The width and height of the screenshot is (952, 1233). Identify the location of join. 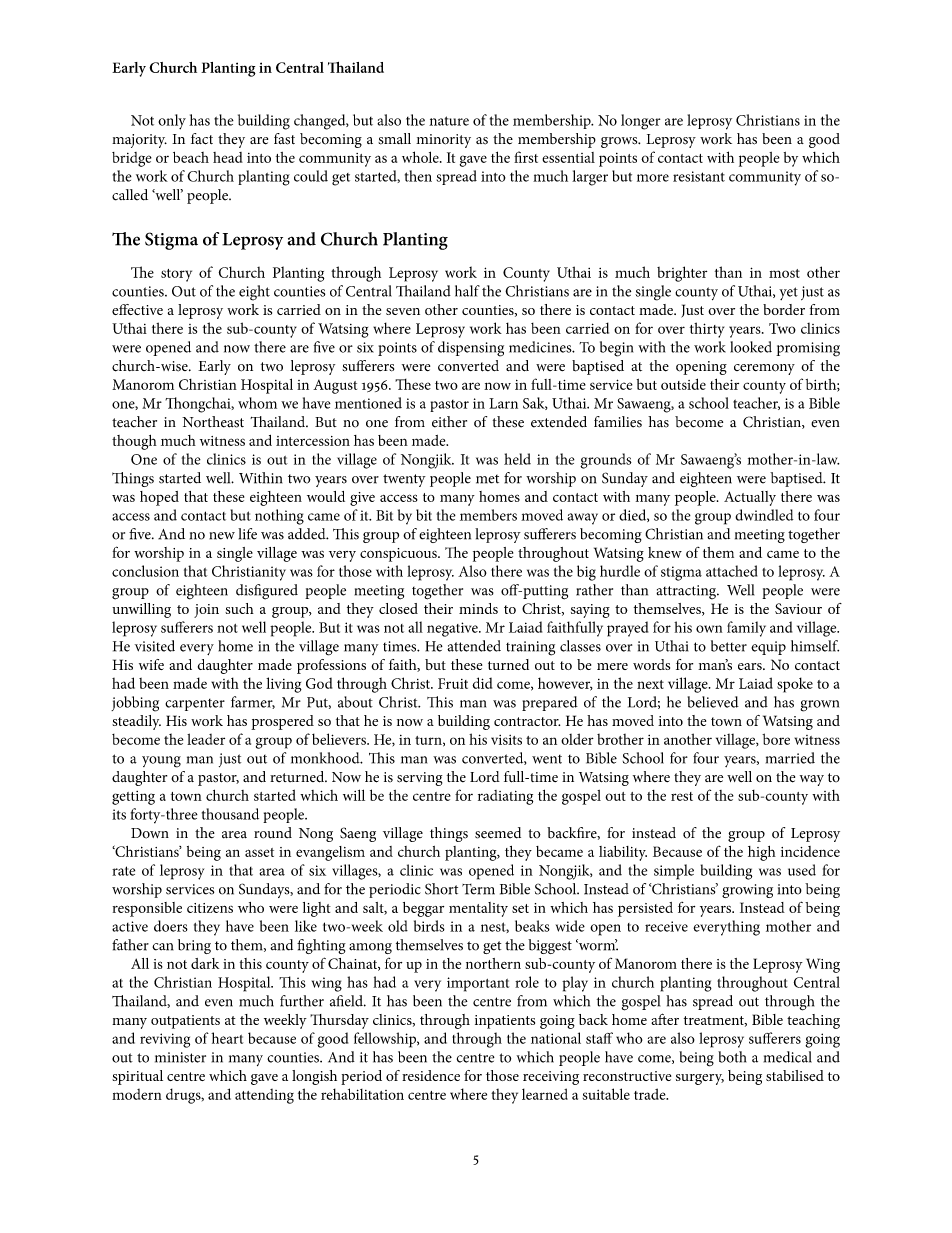
(206, 611).
